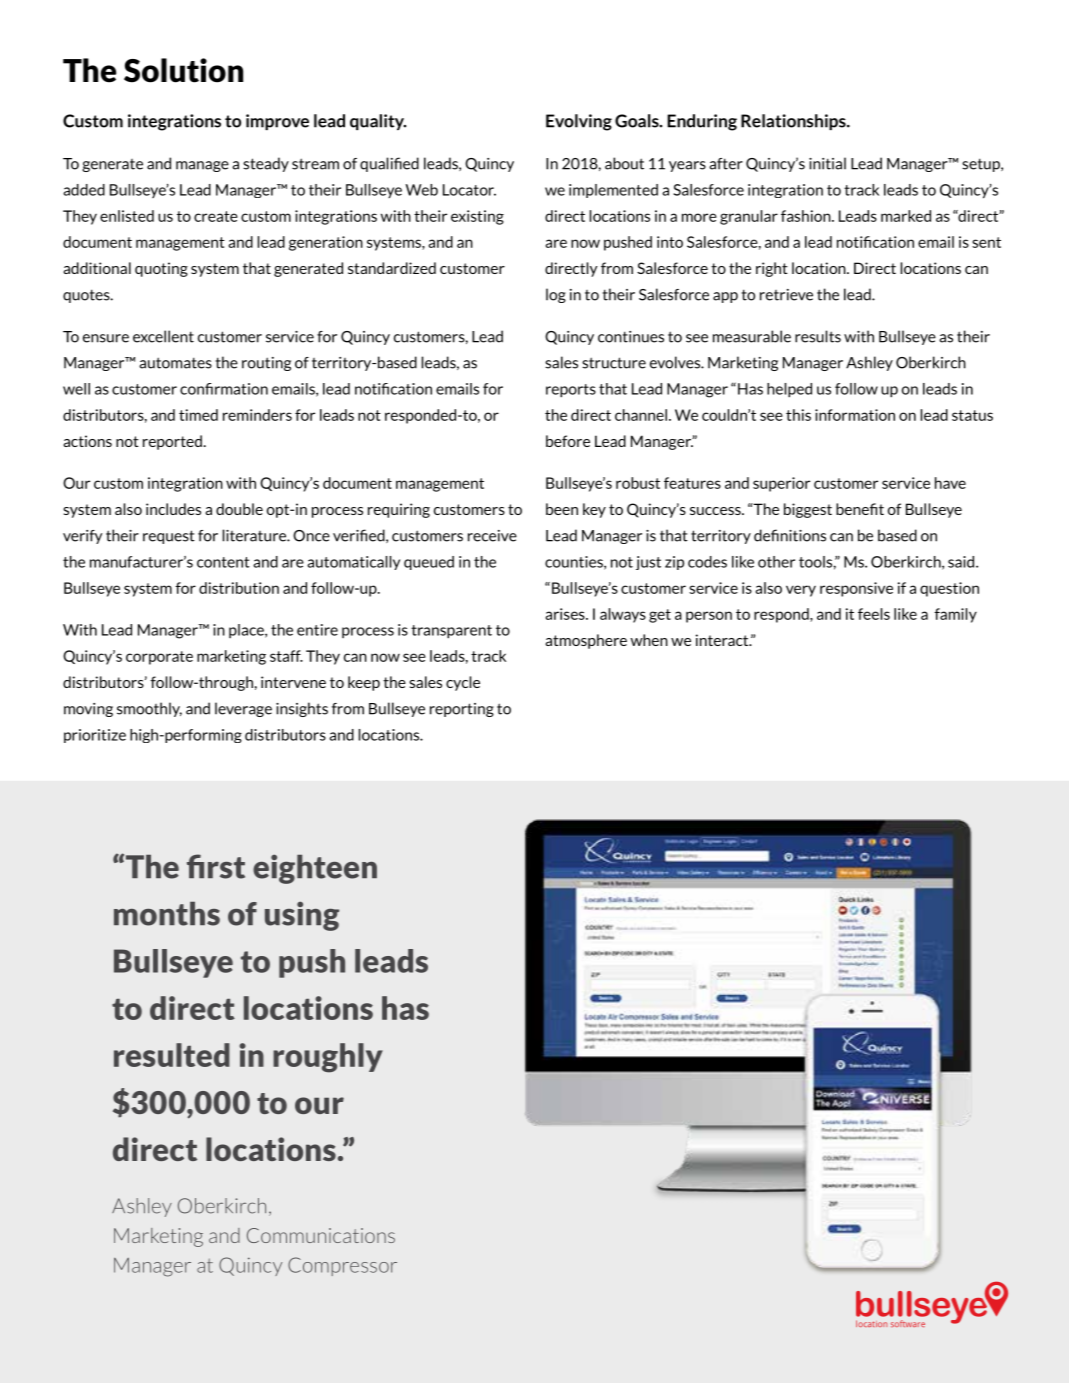  I want to click on information, so click(855, 415).
